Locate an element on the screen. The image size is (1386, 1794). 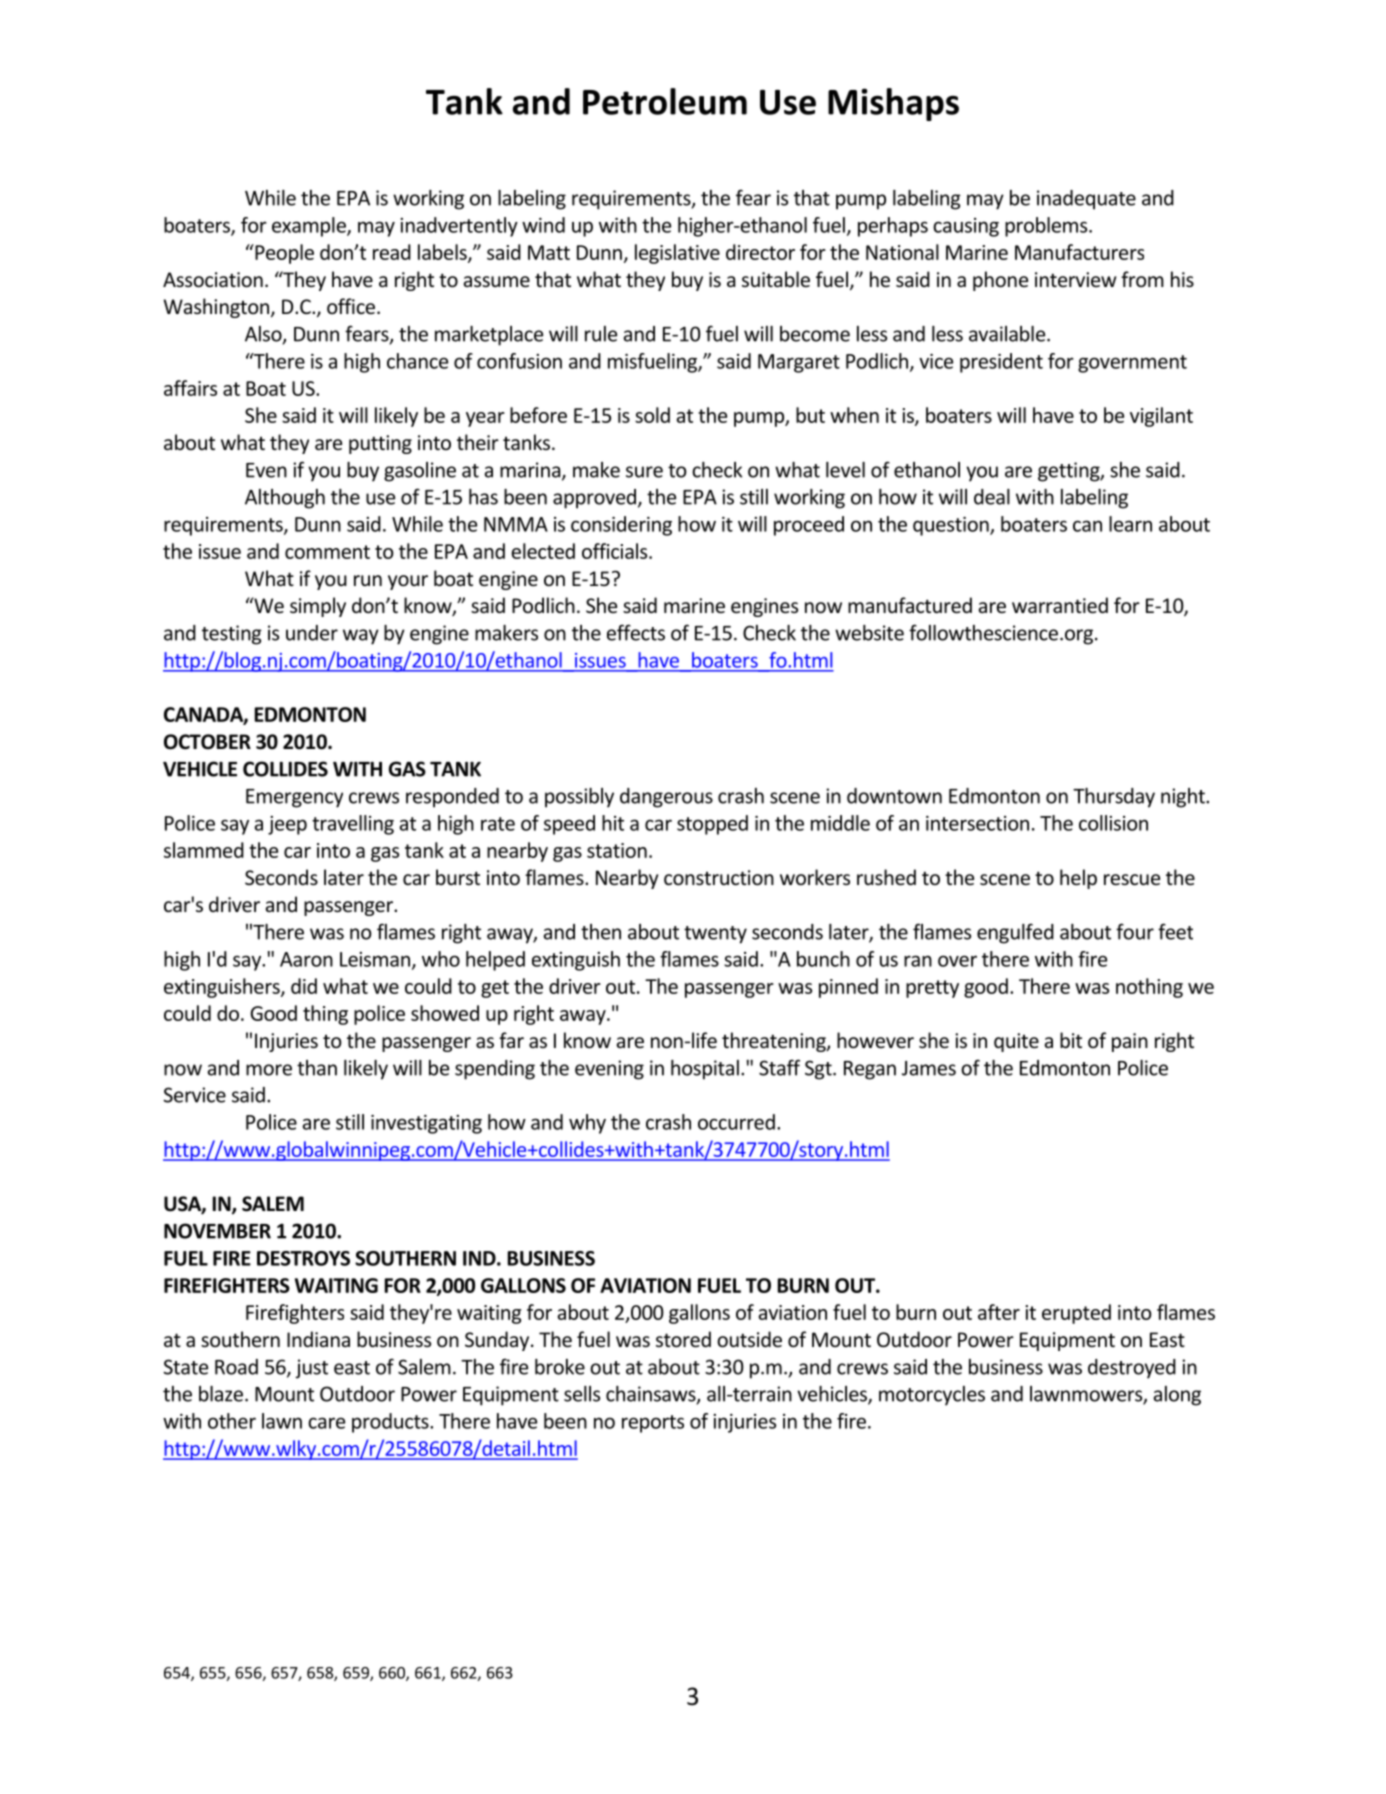
rule is located at coordinates (601, 334).
